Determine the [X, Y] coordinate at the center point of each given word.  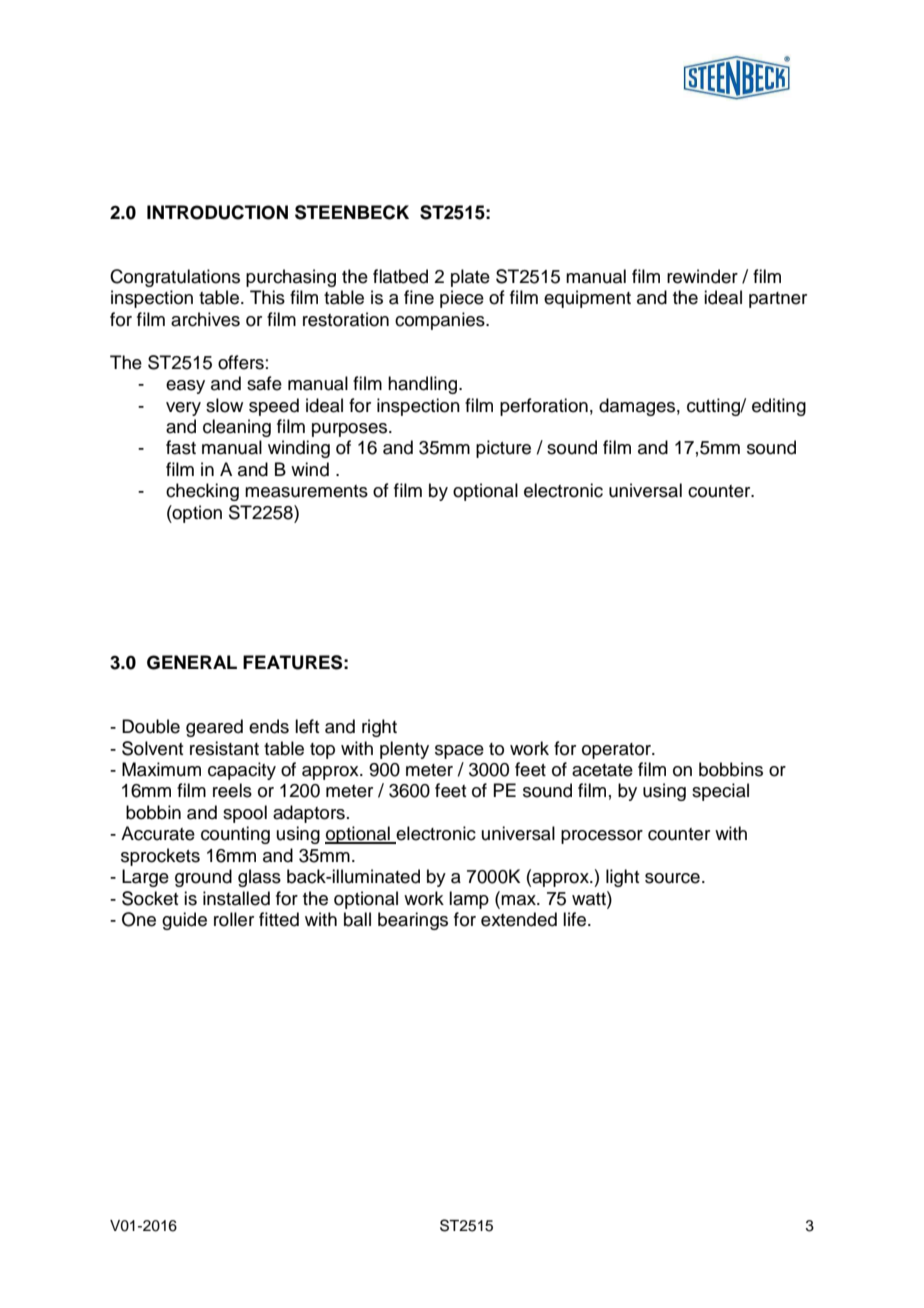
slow [224, 405]
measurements [306, 491]
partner [778, 300]
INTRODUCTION [217, 212]
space [459, 752]
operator [617, 751]
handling [424, 385]
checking [202, 492]
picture [503, 449]
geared [214, 728]
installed [236, 898]
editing [779, 407]
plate [470, 278]
